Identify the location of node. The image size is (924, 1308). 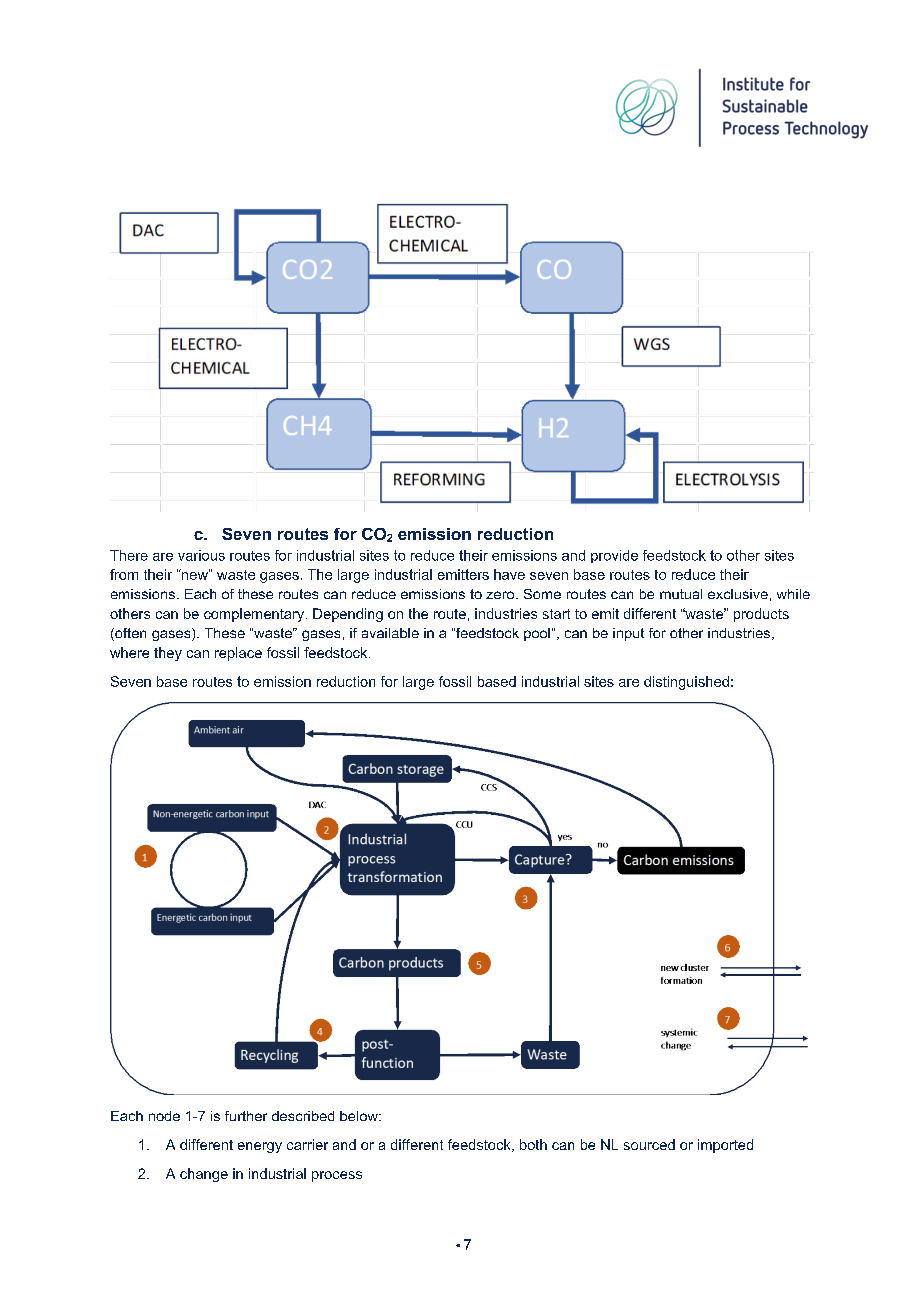
(164, 1116).
